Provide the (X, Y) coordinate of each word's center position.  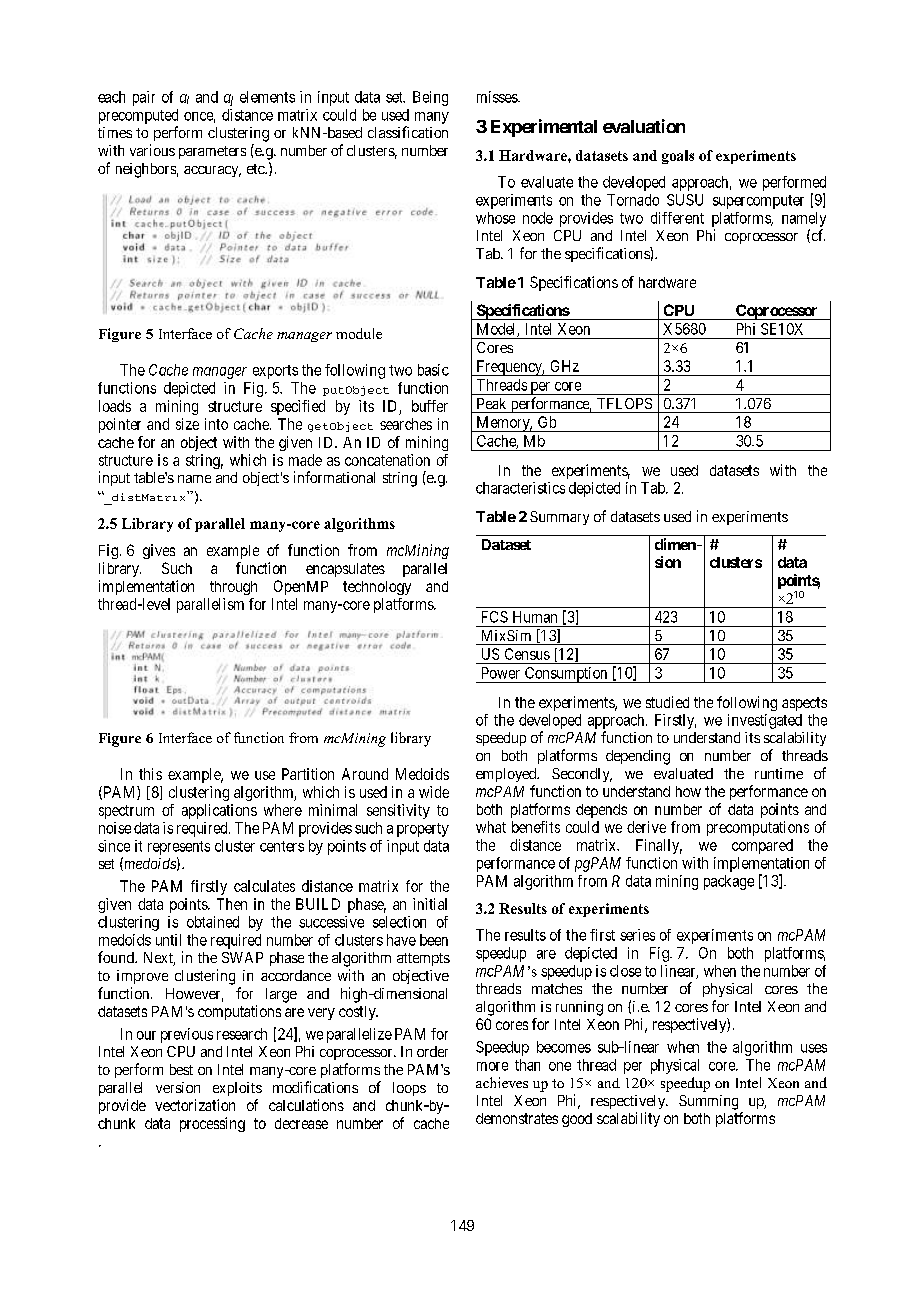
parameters (212, 152)
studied (667, 702)
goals (678, 157)
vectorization (195, 1105)
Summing (708, 1102)
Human (535, 617)
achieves (502, 1082)
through (233, 588)
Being (430, 98)
